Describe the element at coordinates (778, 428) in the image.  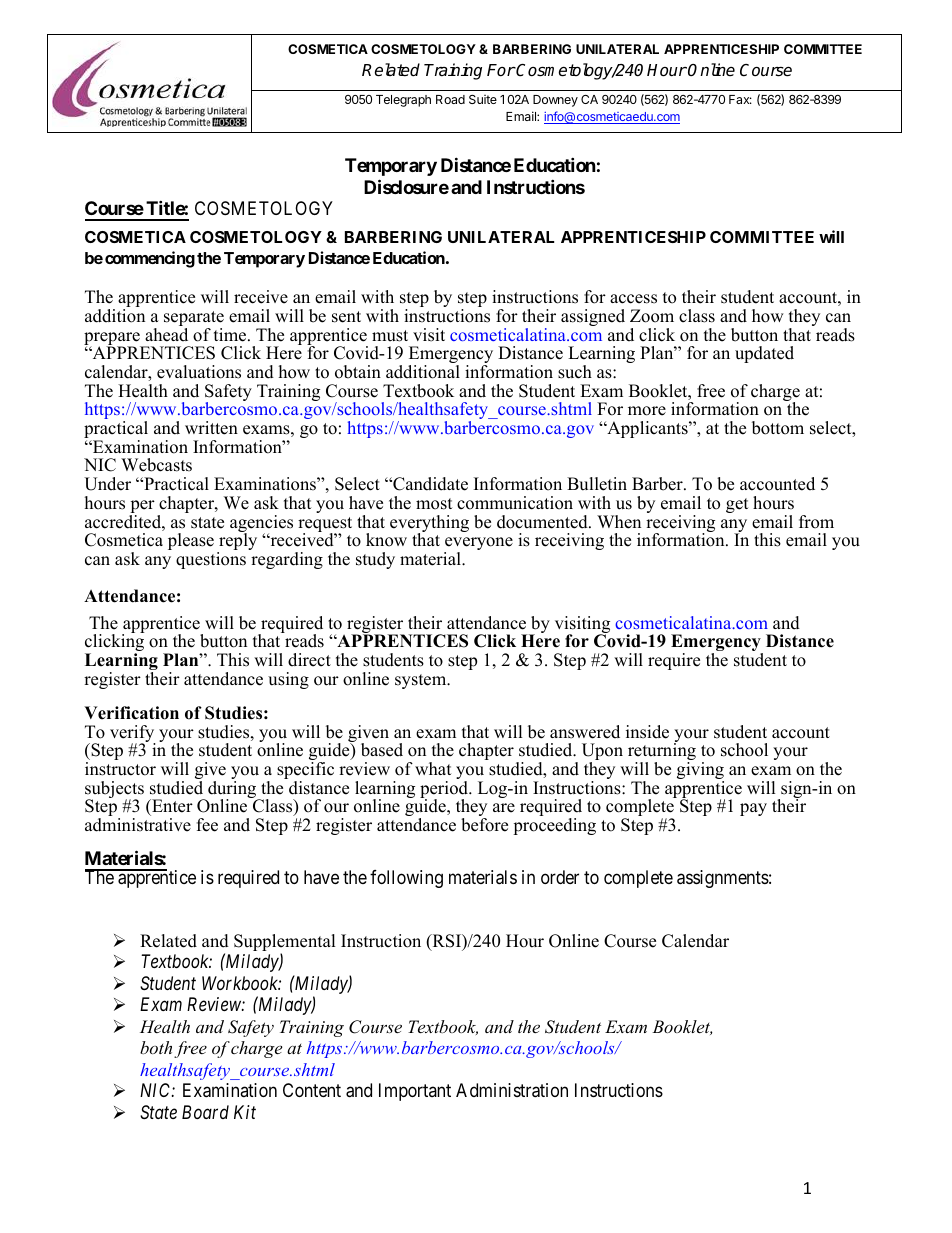
I see `bottom` at that location.
